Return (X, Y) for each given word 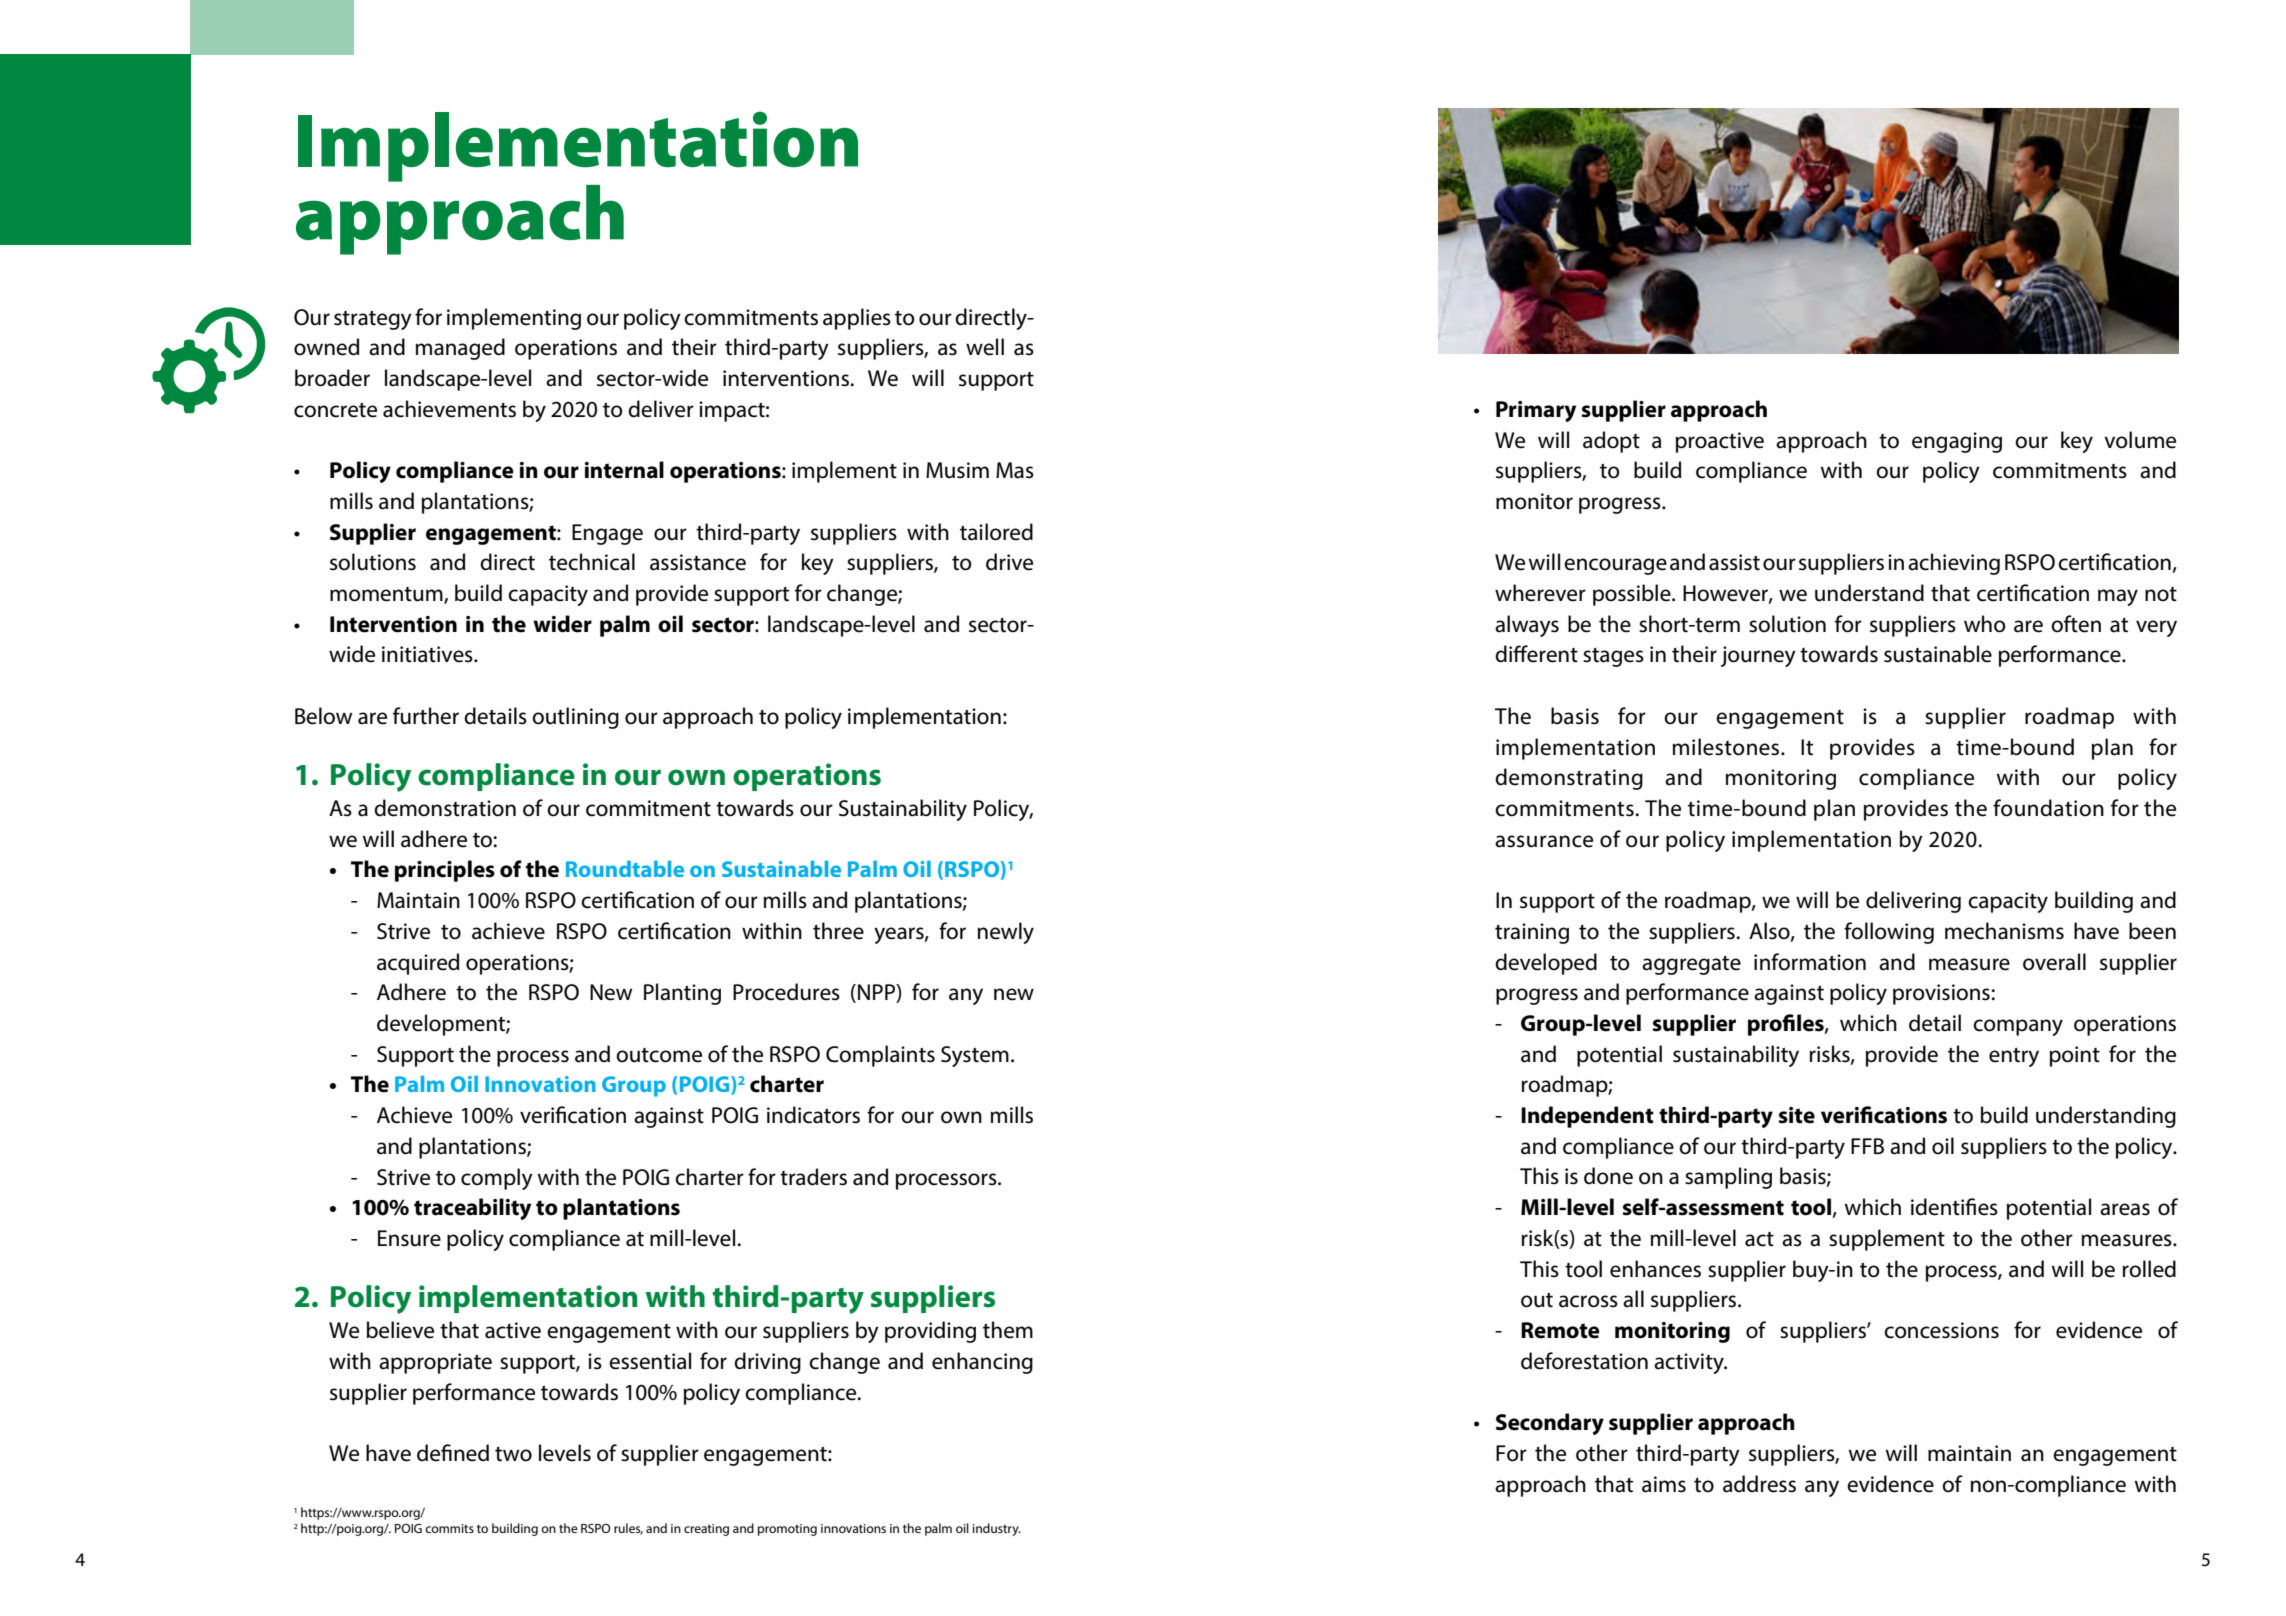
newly (1006, 933)
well (985, 347)
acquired (418, 964)
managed (460, 349)
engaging (1957, 442)
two (513, 1454)
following (1889, 933)
